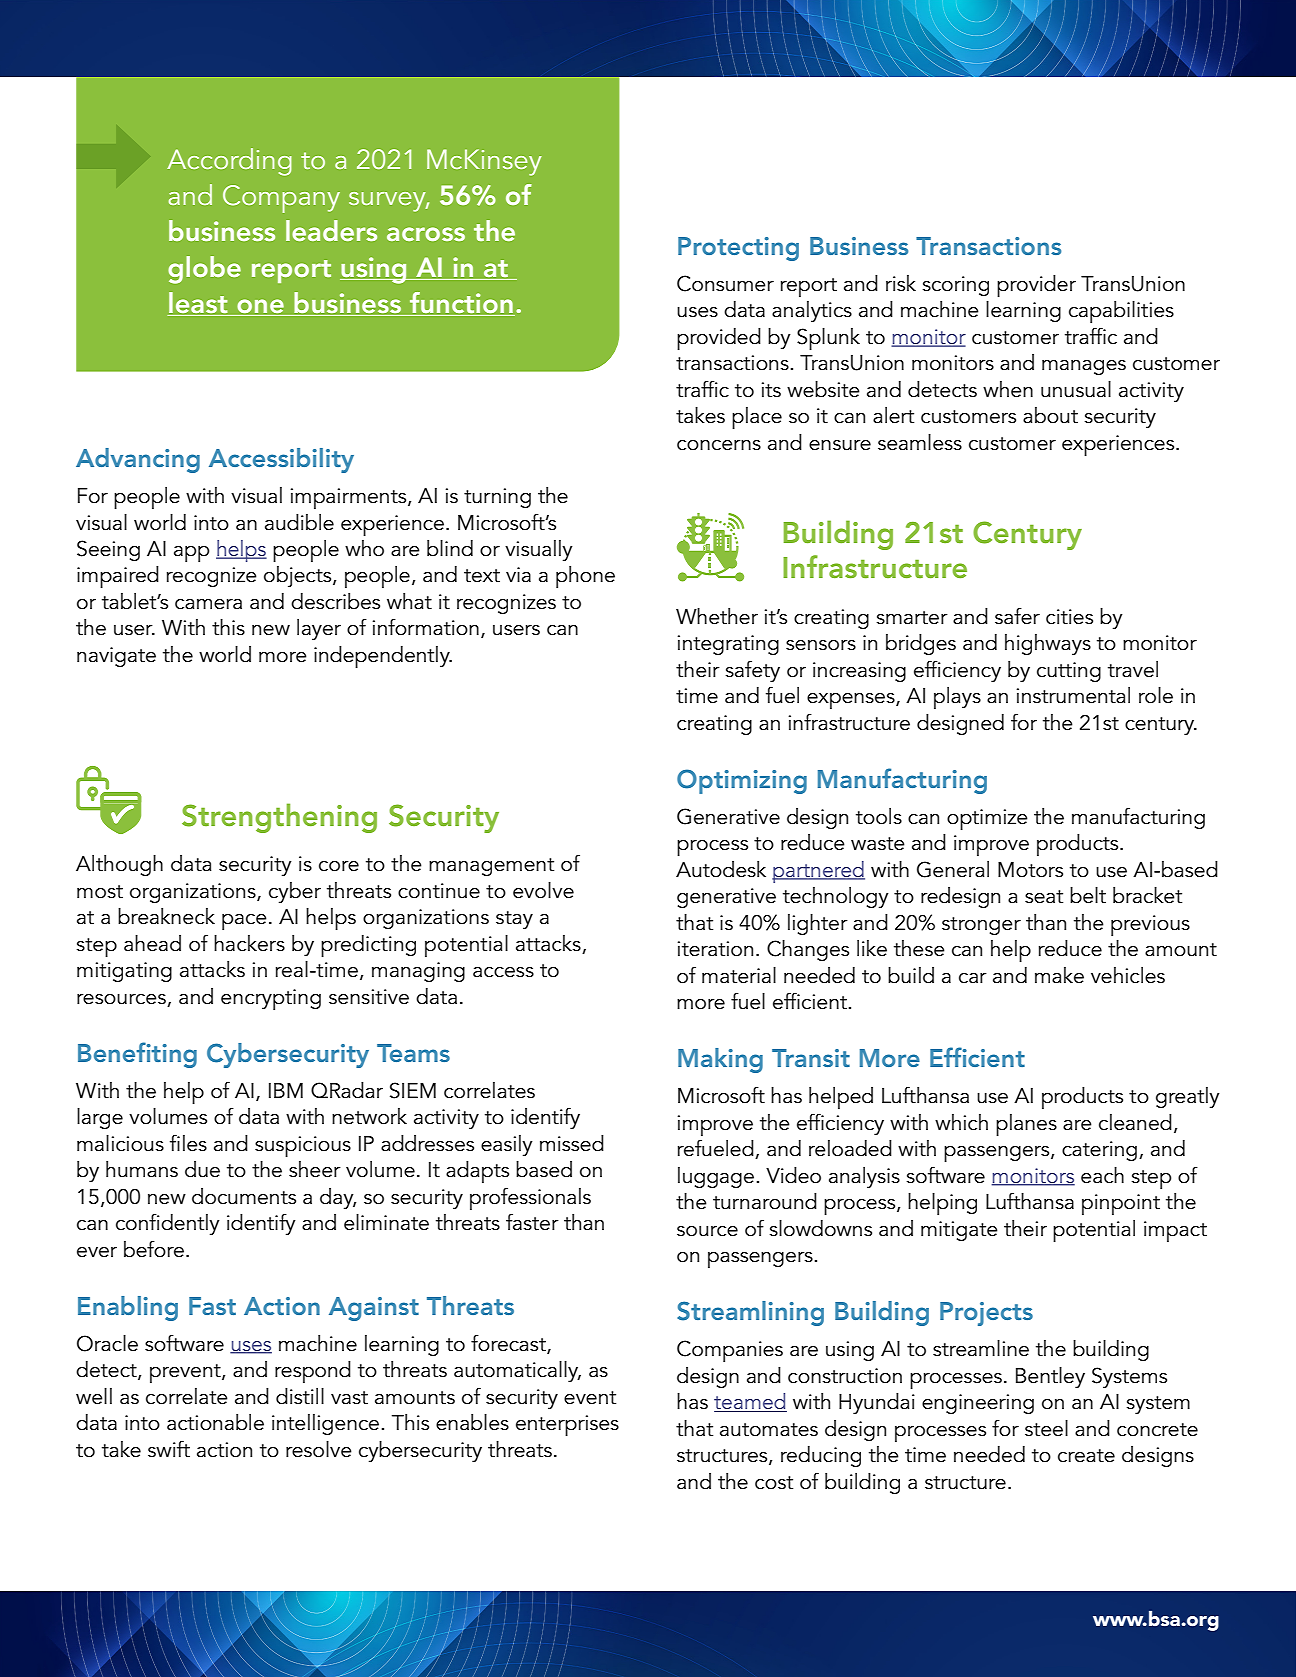  Describe the element at coordinates (279, 818) in the screenshot. I see `Strengthening` at that location.
